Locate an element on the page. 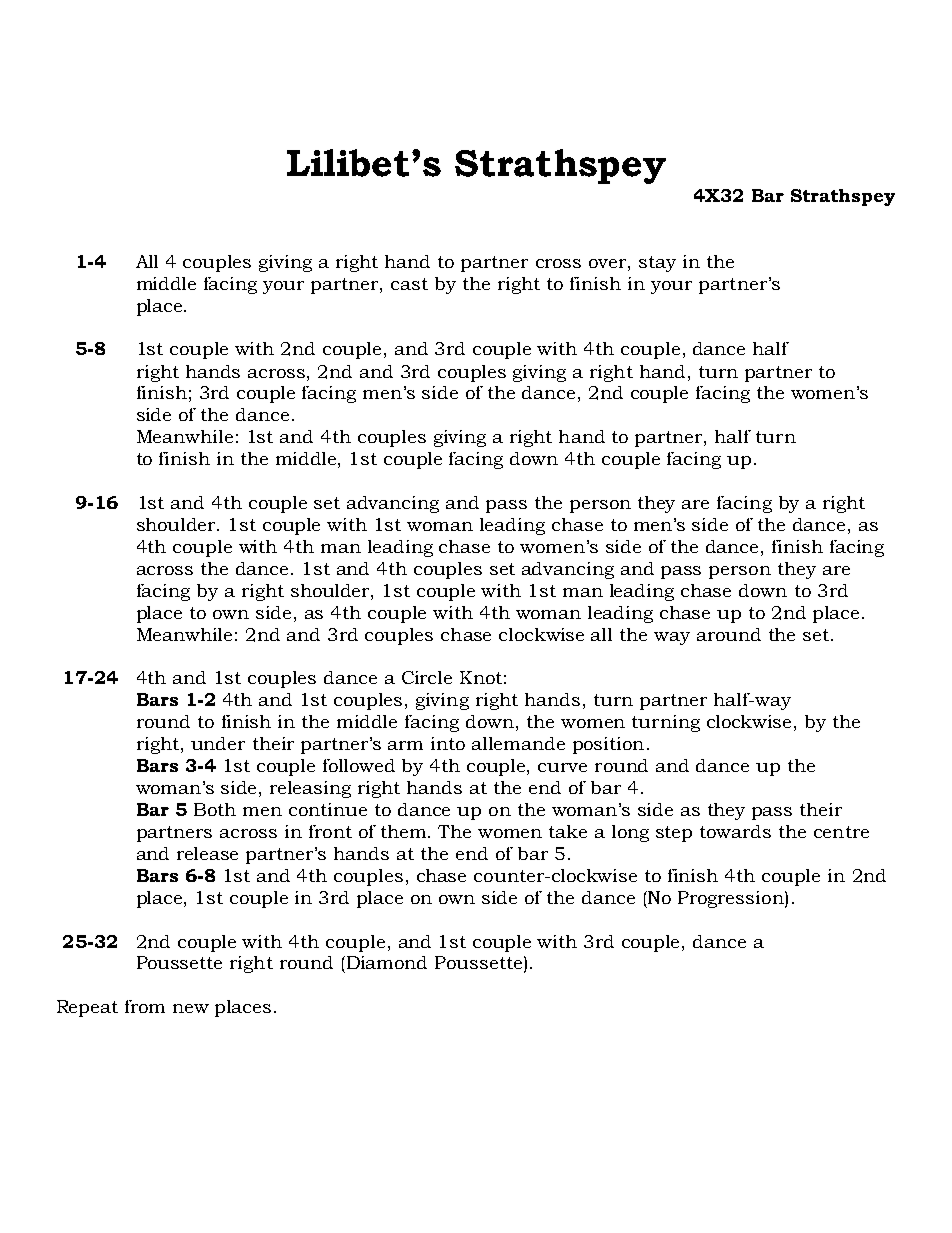 Image resolution: width=952 pixels, height=1233 pixels. over is located at coordinates (609, 263).
